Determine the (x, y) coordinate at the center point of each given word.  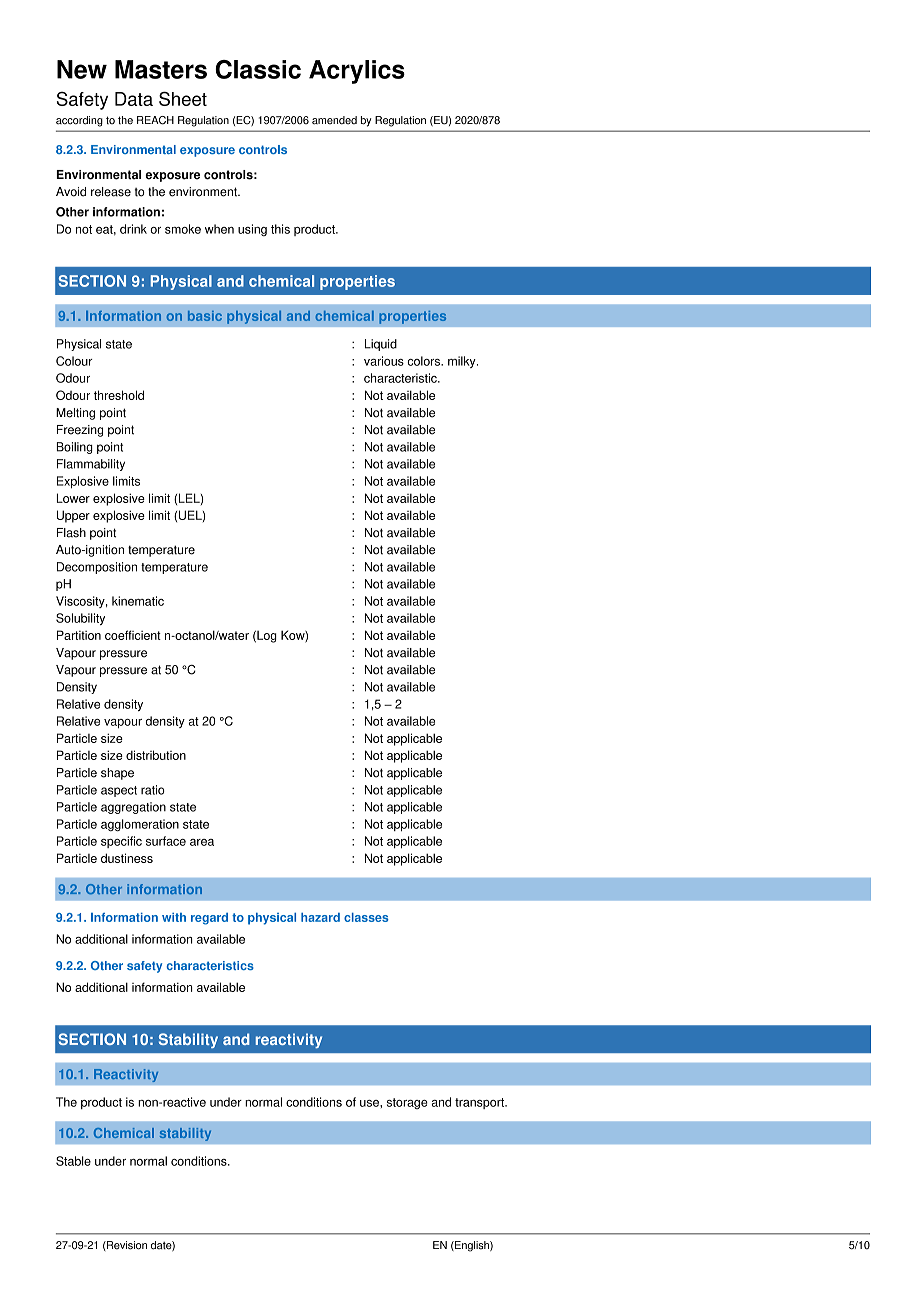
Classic (258, 69)
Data (134, 99)
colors (424, 361)
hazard (320, 917)
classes (366, 917)
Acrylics (357, 72)
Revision (126, 1245)
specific (121, 842)
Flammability (91, 465)
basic (205, 316)
